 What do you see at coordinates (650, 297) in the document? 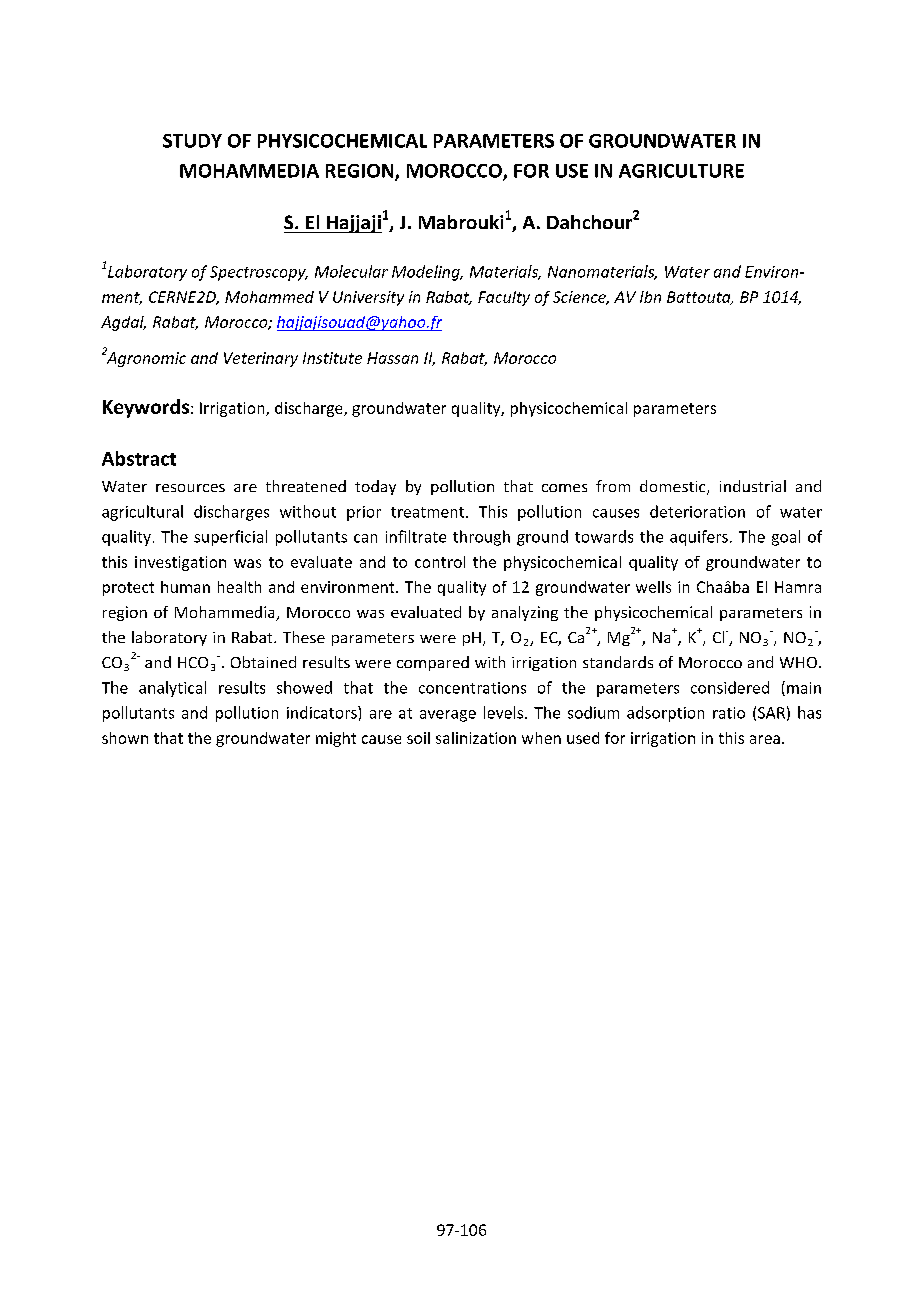
I see `Ibn` at bounding box center [650, 297].
